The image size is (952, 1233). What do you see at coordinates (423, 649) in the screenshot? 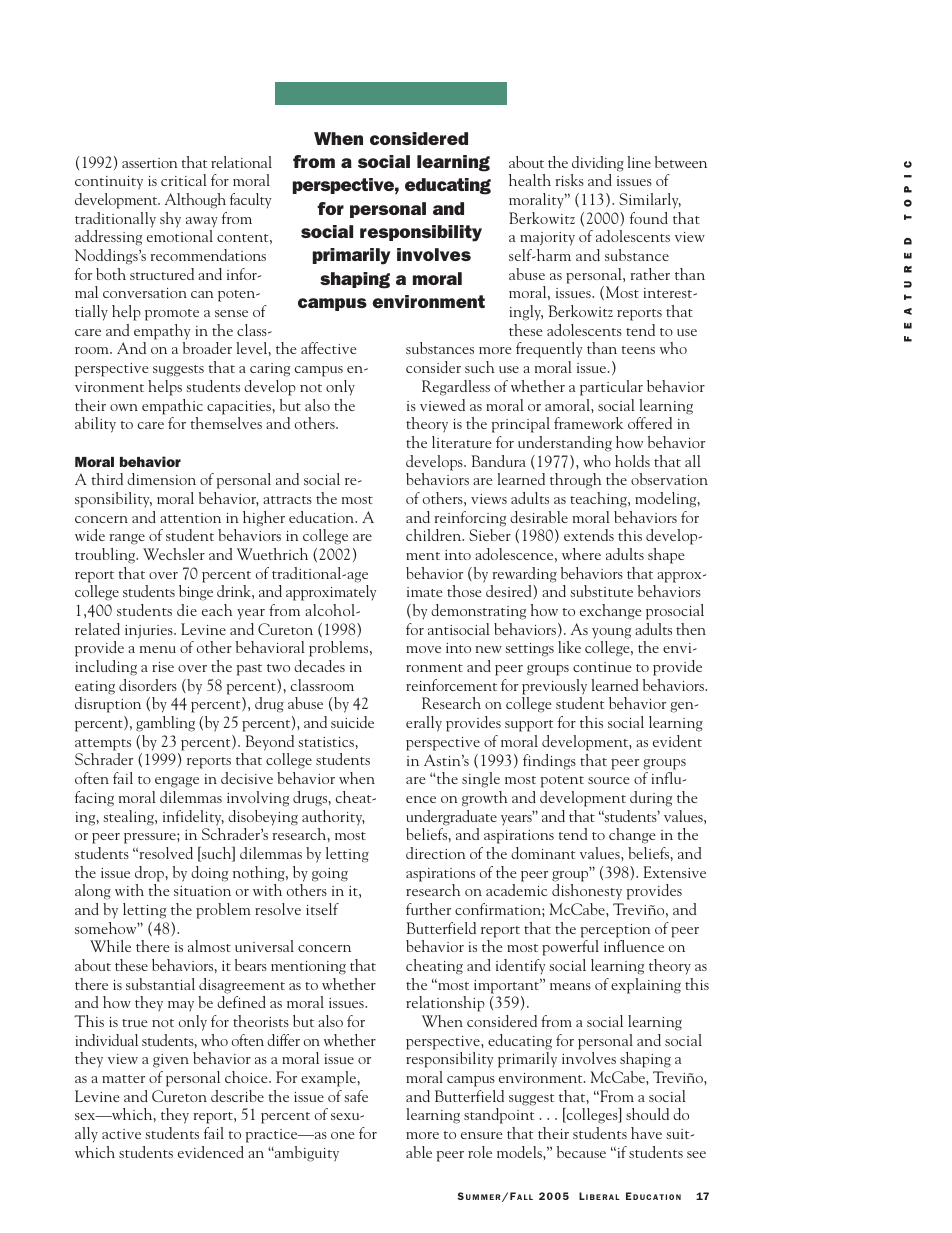
I see `move` at bounding box center [423, 649].
